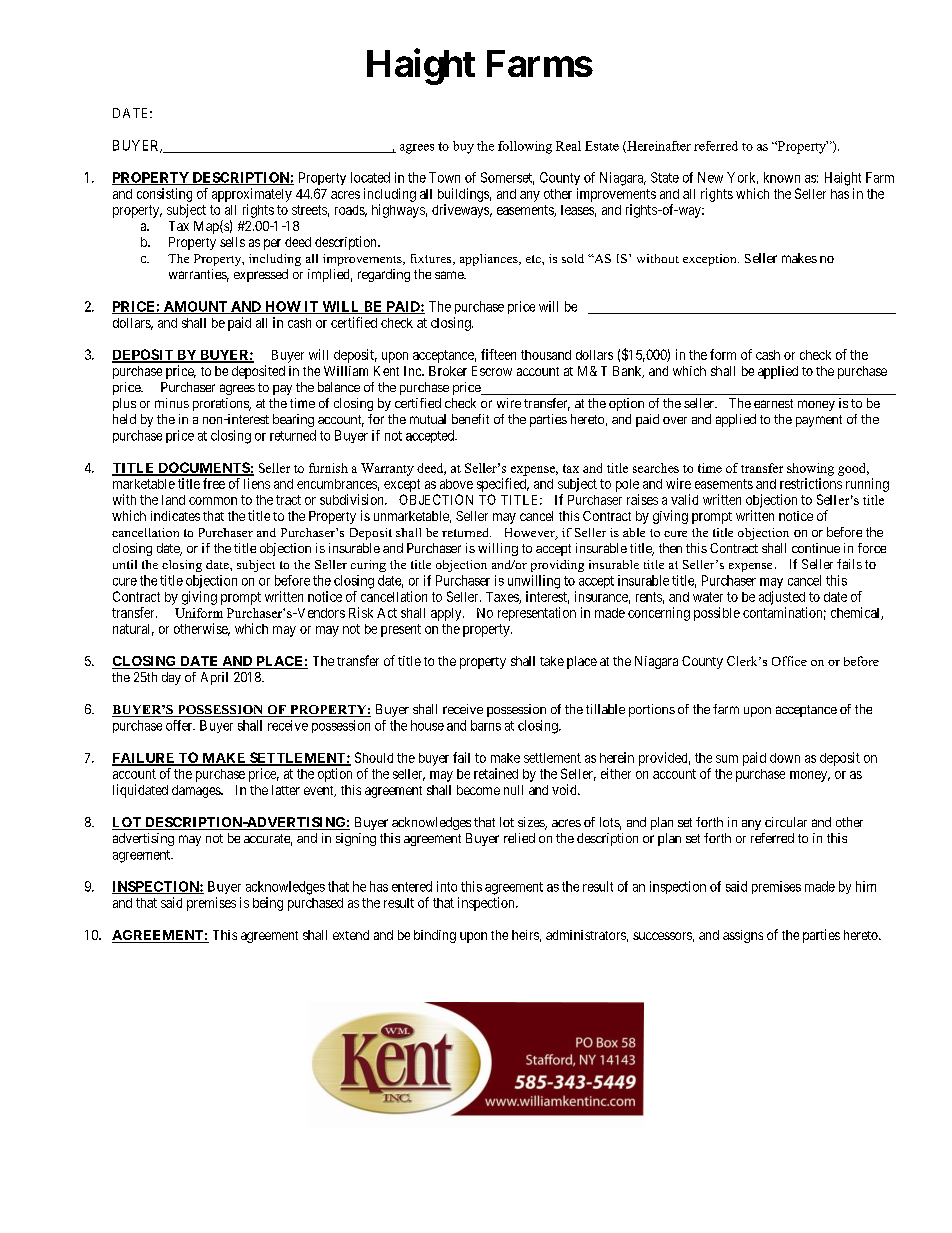 The width and height of the screenshot is (952, 1233). I want to click on approximately, so click(252, 195).
